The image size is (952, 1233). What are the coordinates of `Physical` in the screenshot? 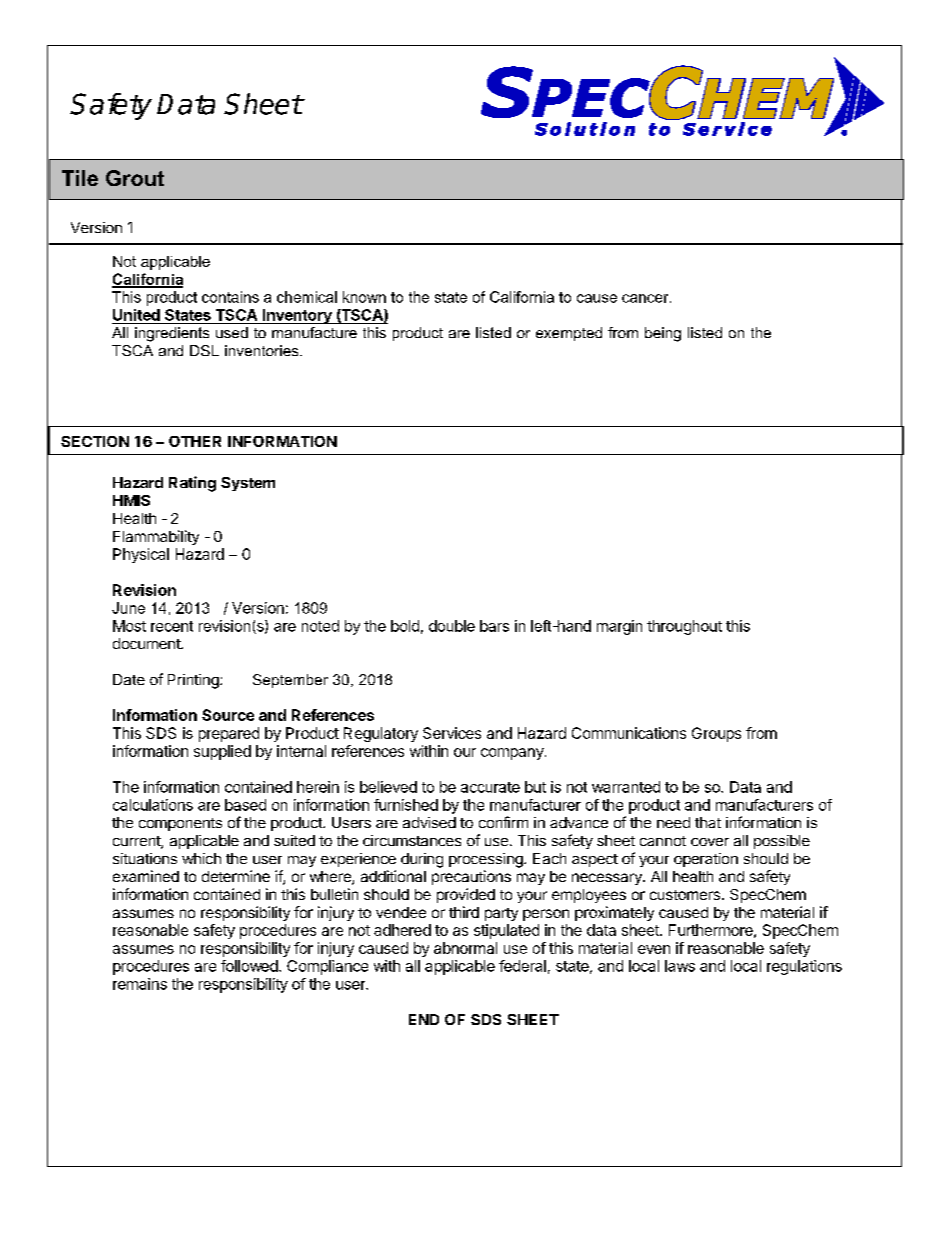 It's located at (141, 555).
